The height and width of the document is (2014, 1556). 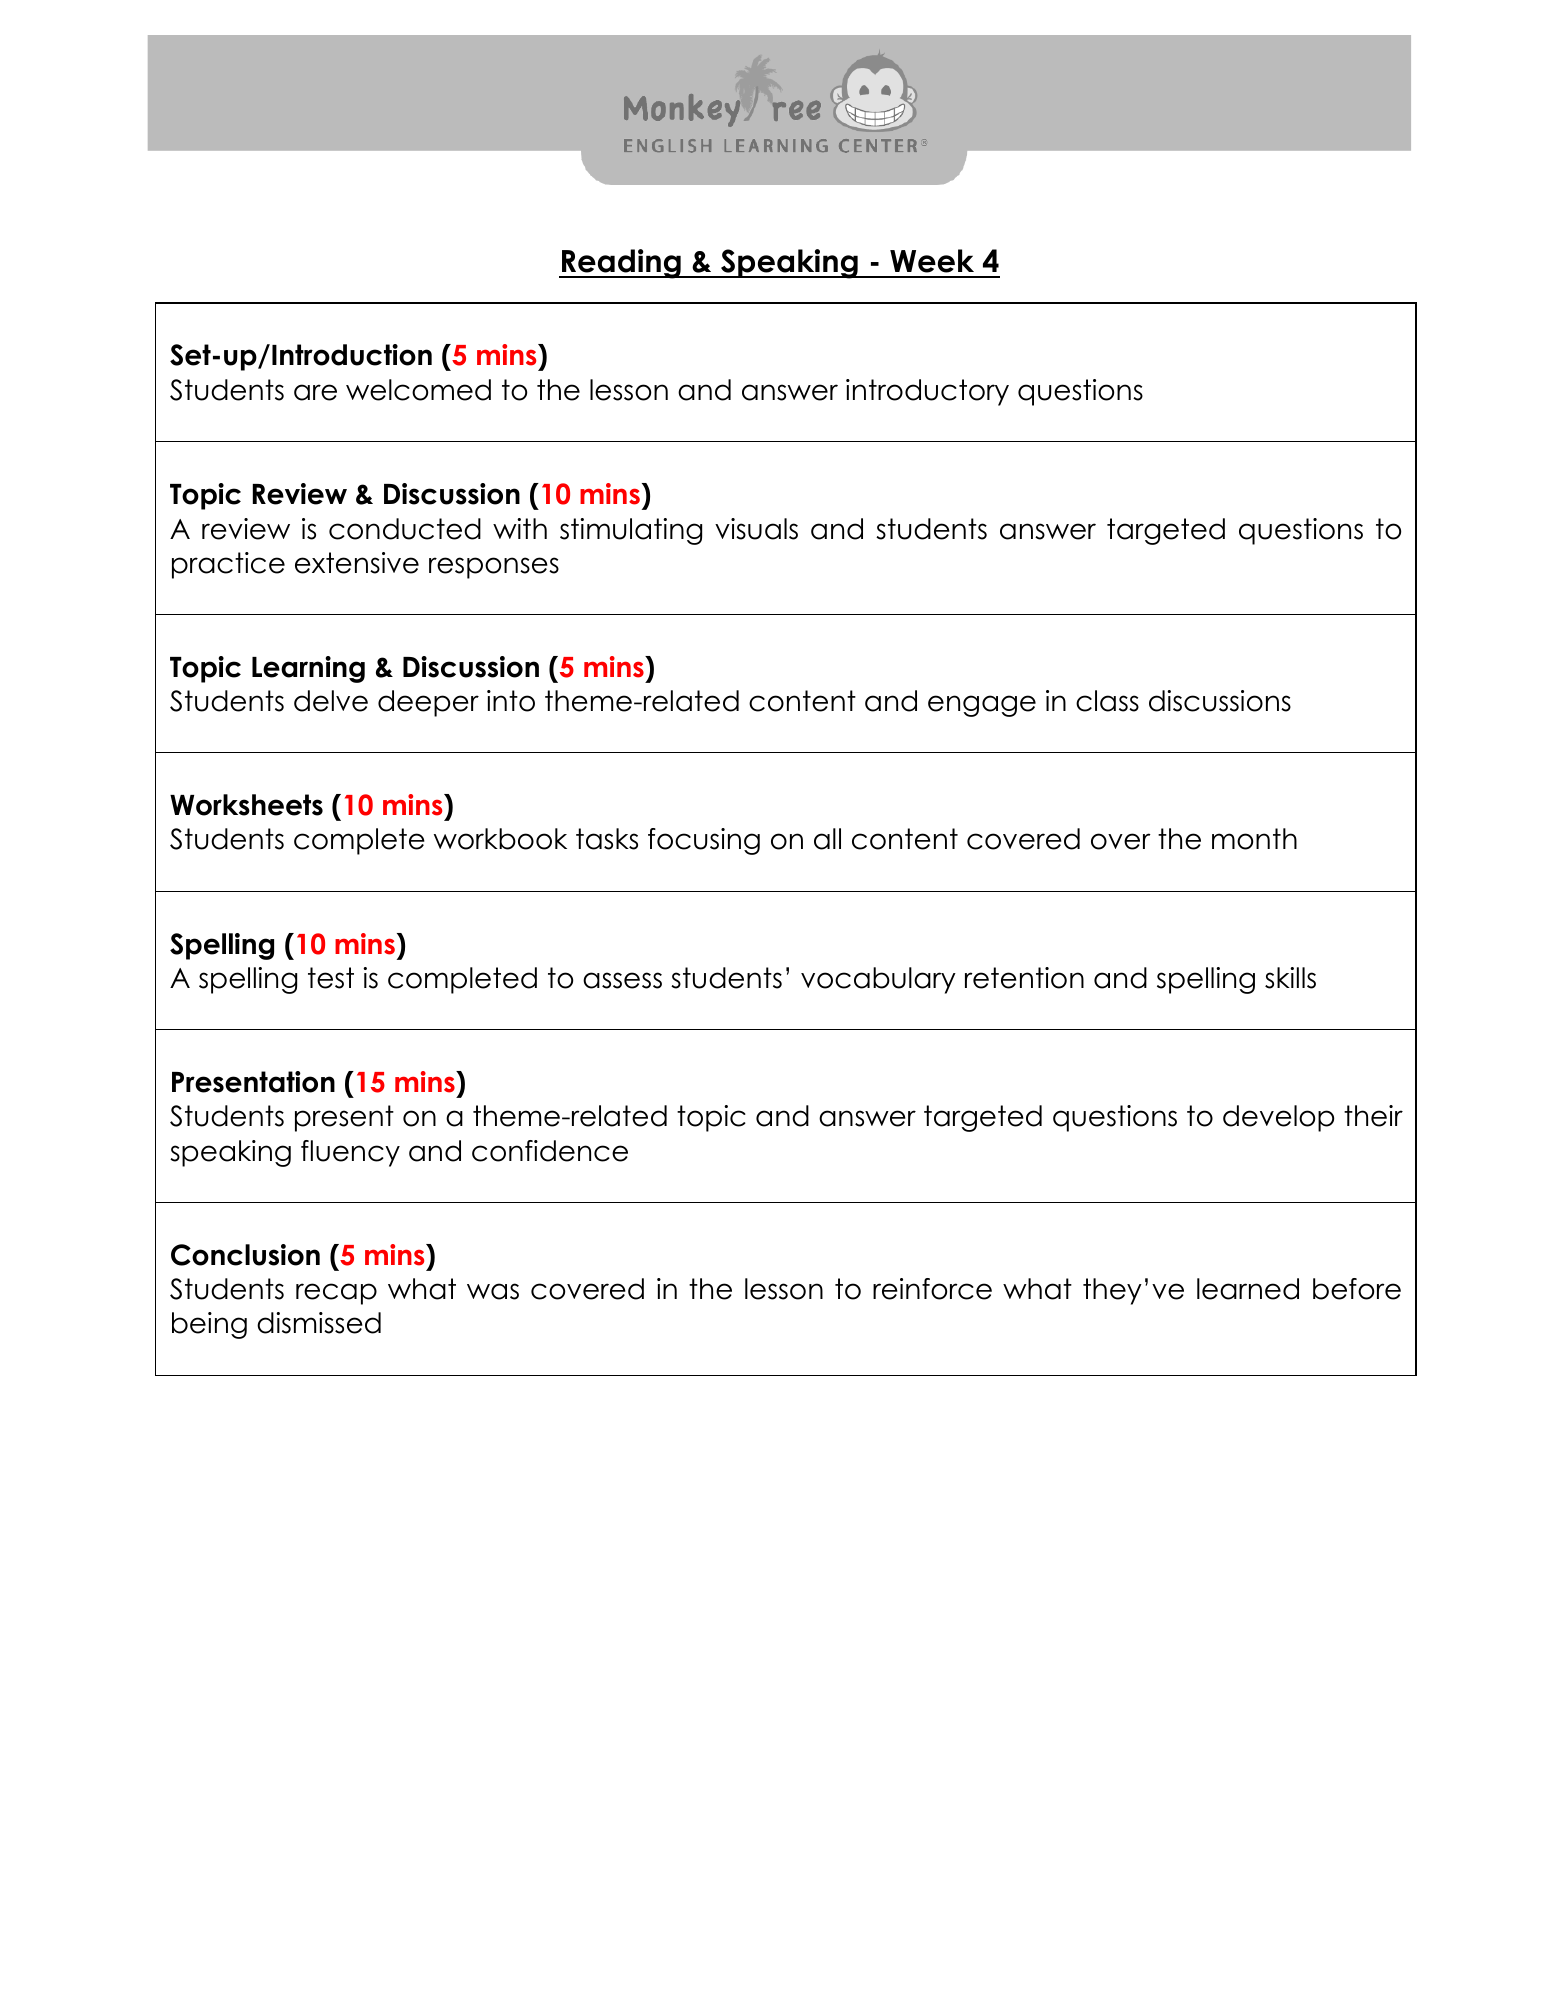 I want to click on skills, so click(x=1290, y=978).
